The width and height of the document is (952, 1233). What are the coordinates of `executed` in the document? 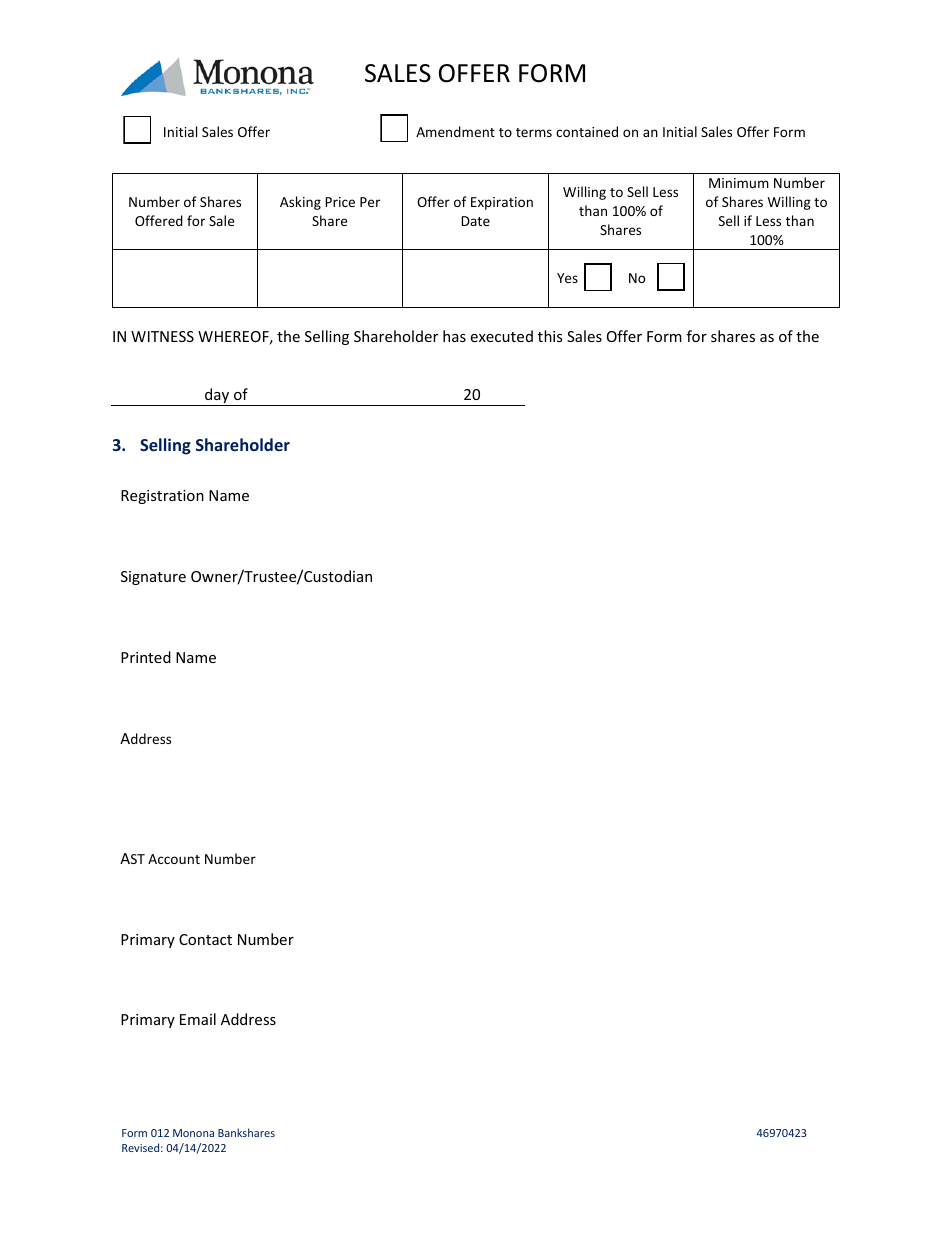 It's located at (501, 336).
